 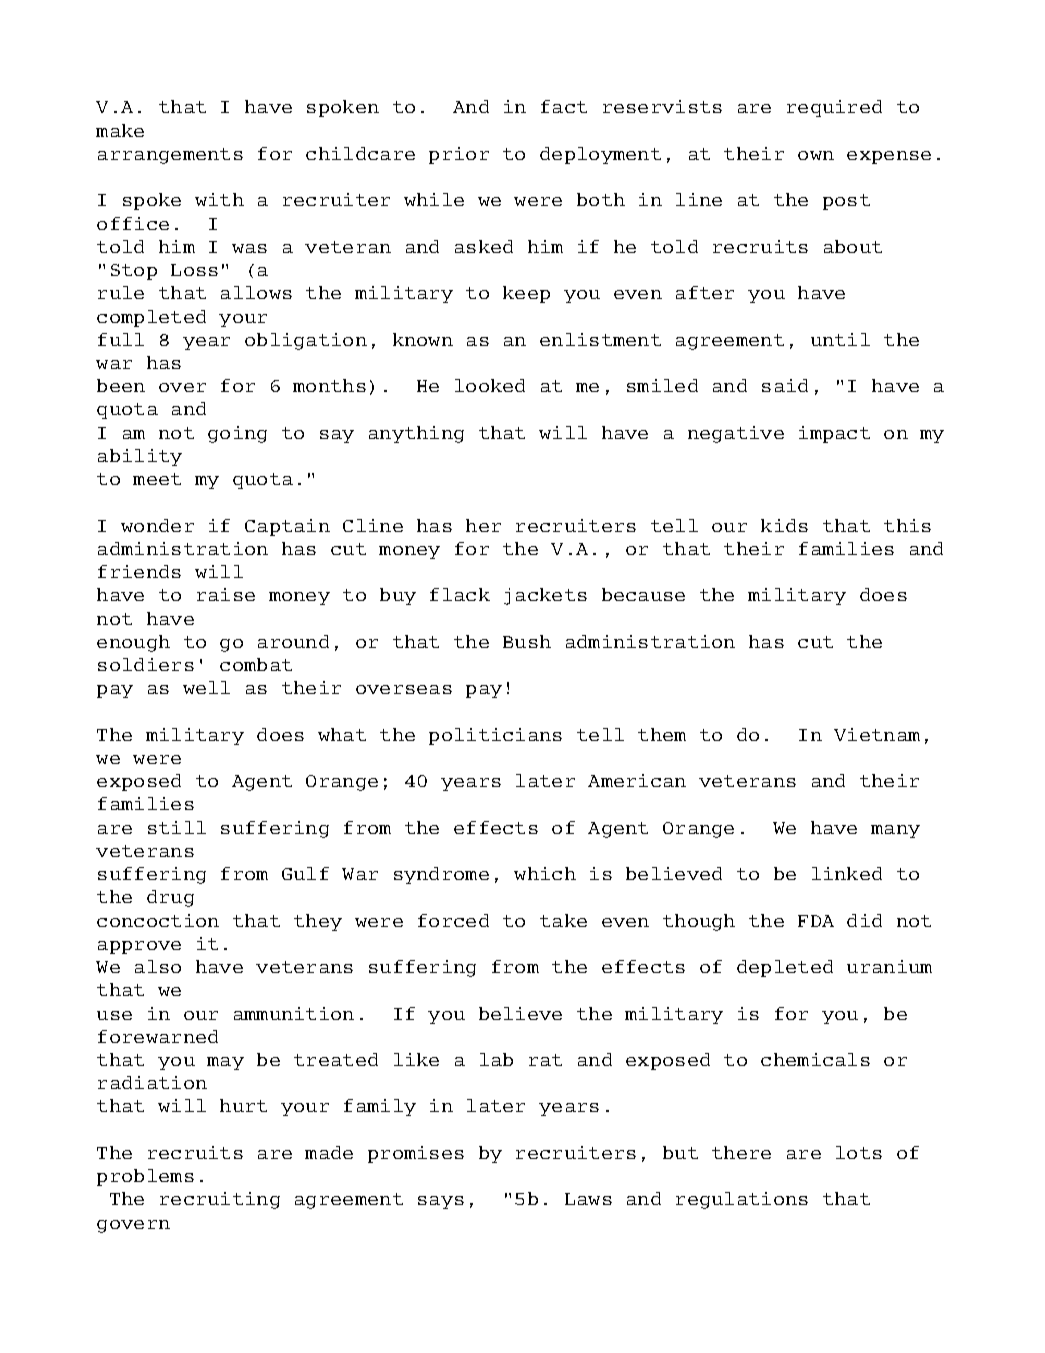 I want to click on prior, so click(x=459, y=155).
